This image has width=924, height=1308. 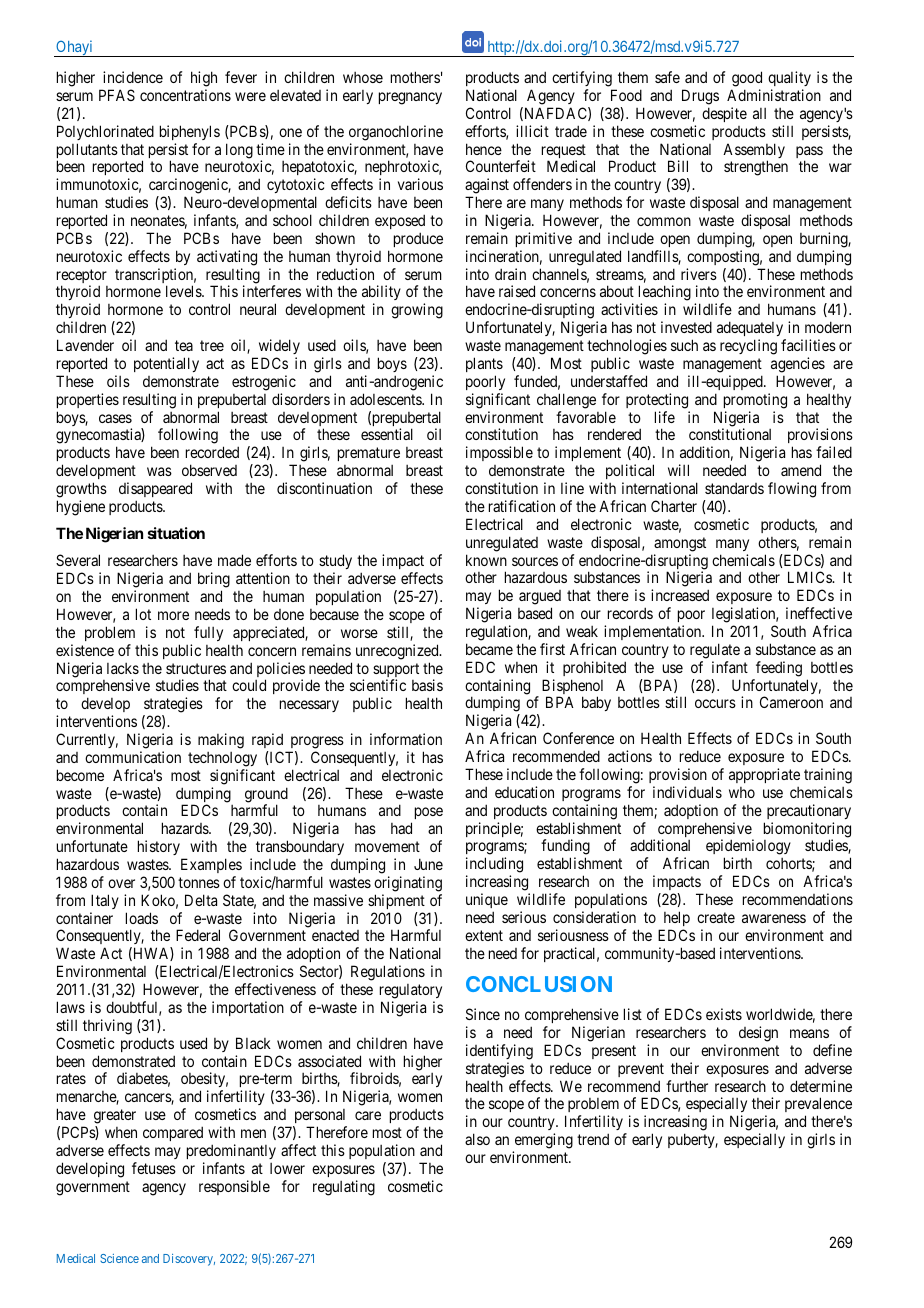 What do you see at coordinates (779, 669) in the image?
I see `feeding` at bounding box center [779, 669].
